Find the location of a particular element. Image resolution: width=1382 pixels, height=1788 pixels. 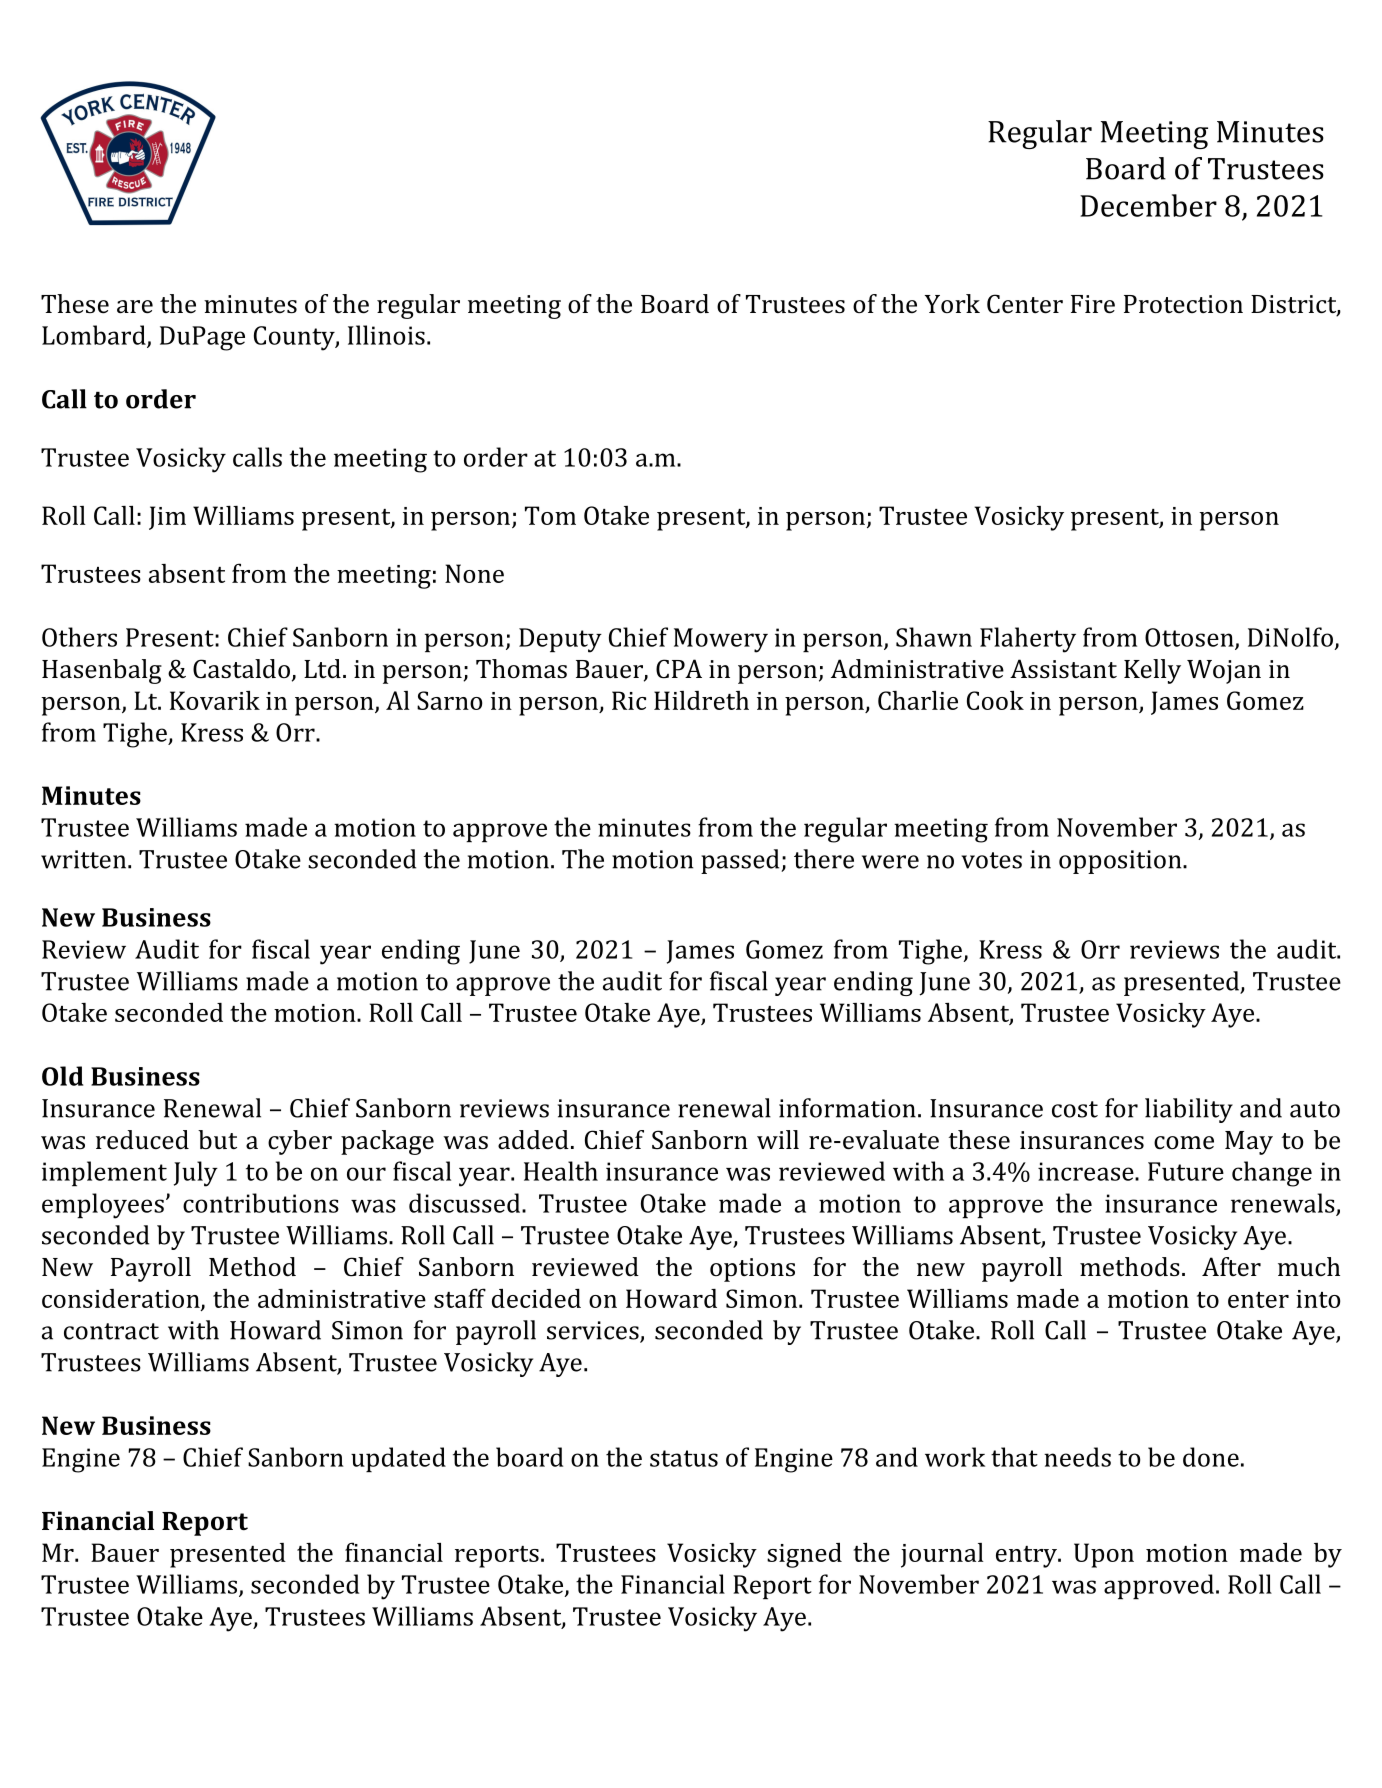

written is located at coordinates (85, 859).
